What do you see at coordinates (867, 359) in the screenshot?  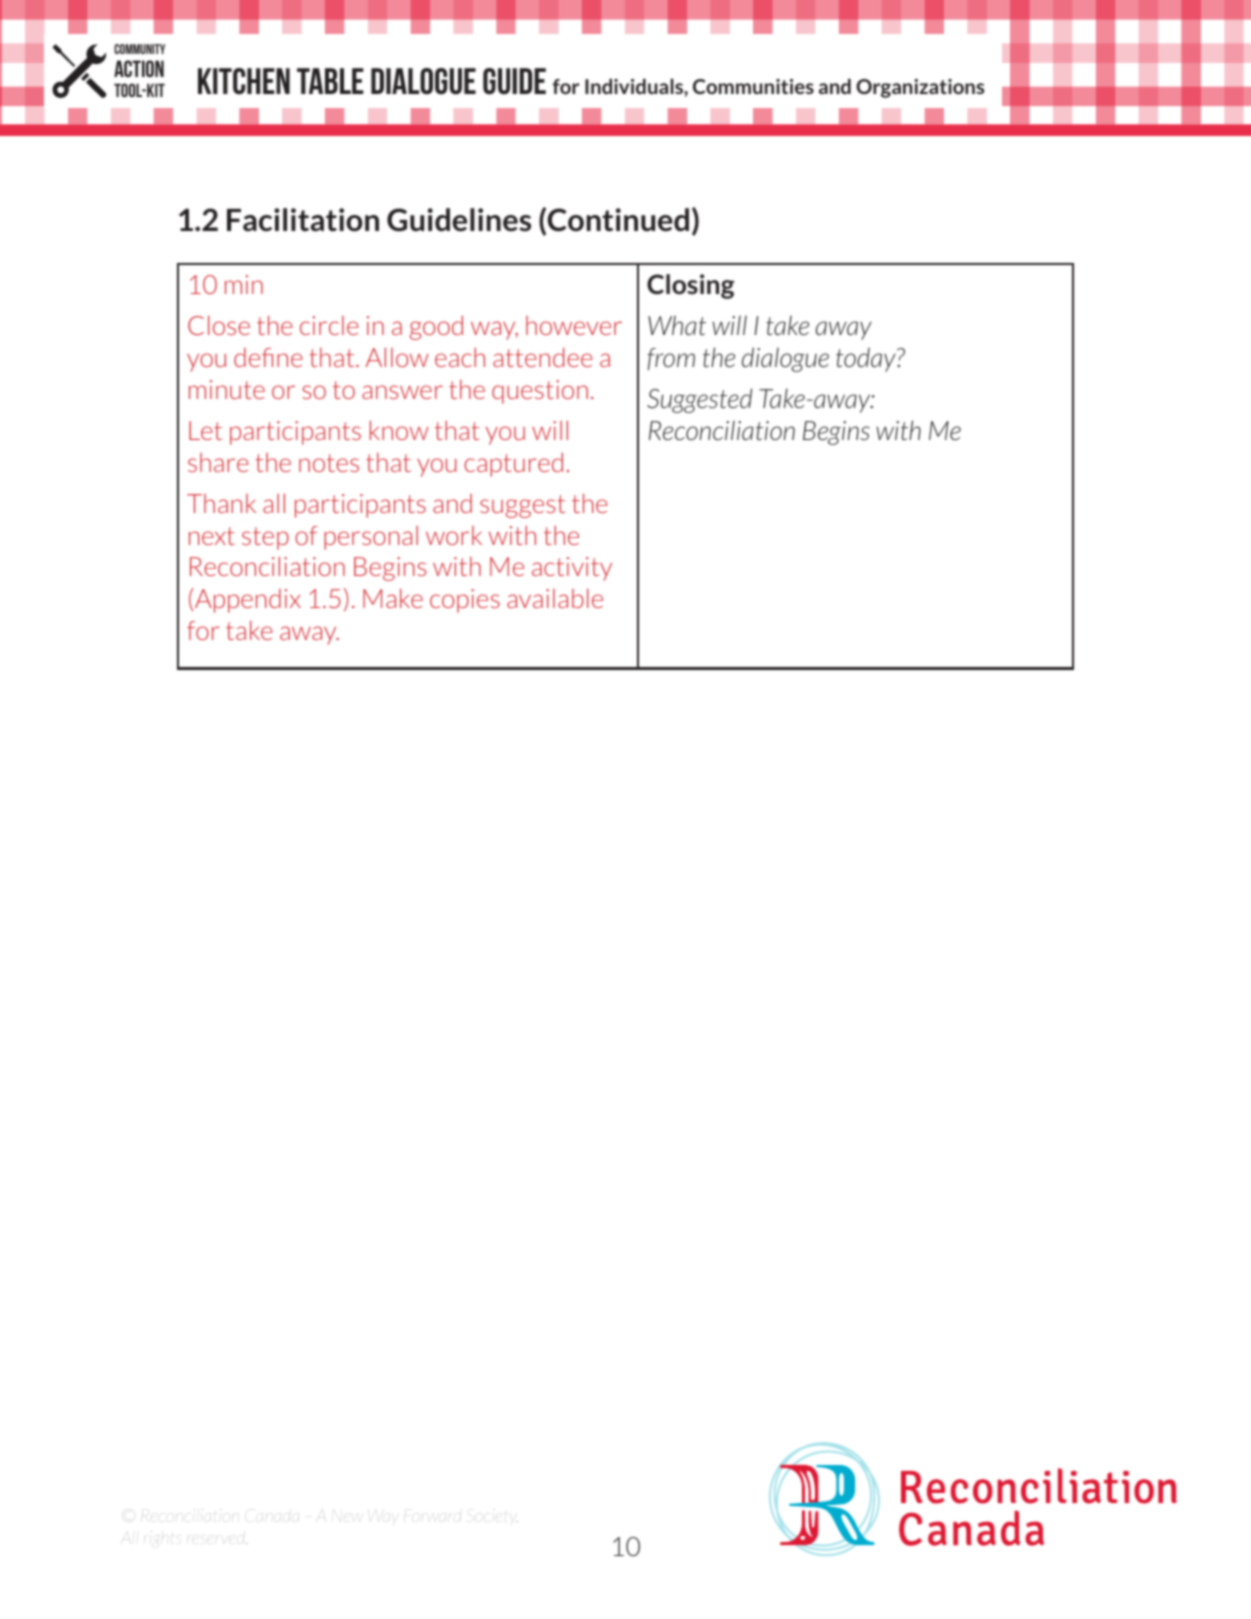 I see `today` at bounding box center [867, 359].
